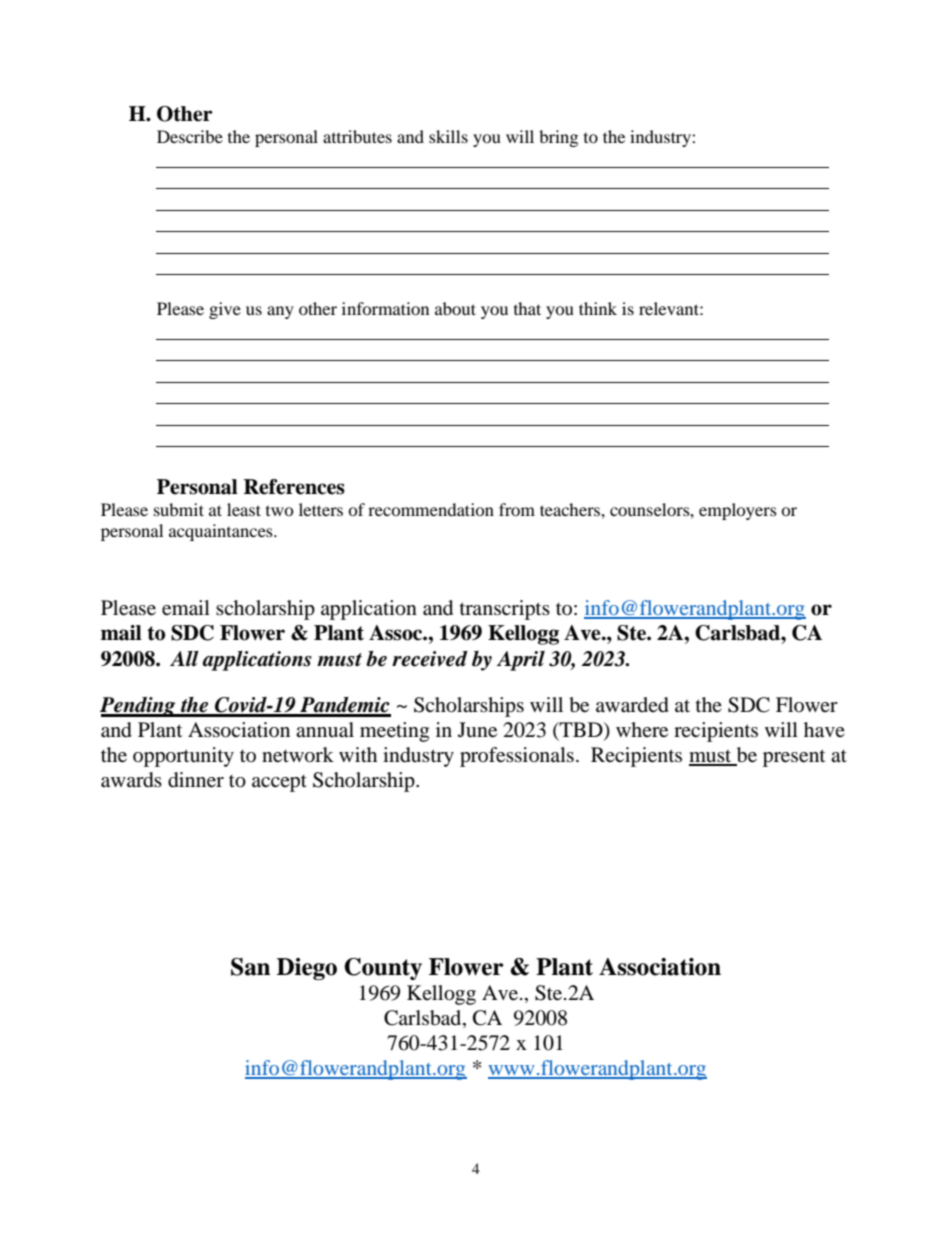  What do you see at coordinates (222, 532) in the document?
I see `acquaintances` at bounding box center [222, 532].
